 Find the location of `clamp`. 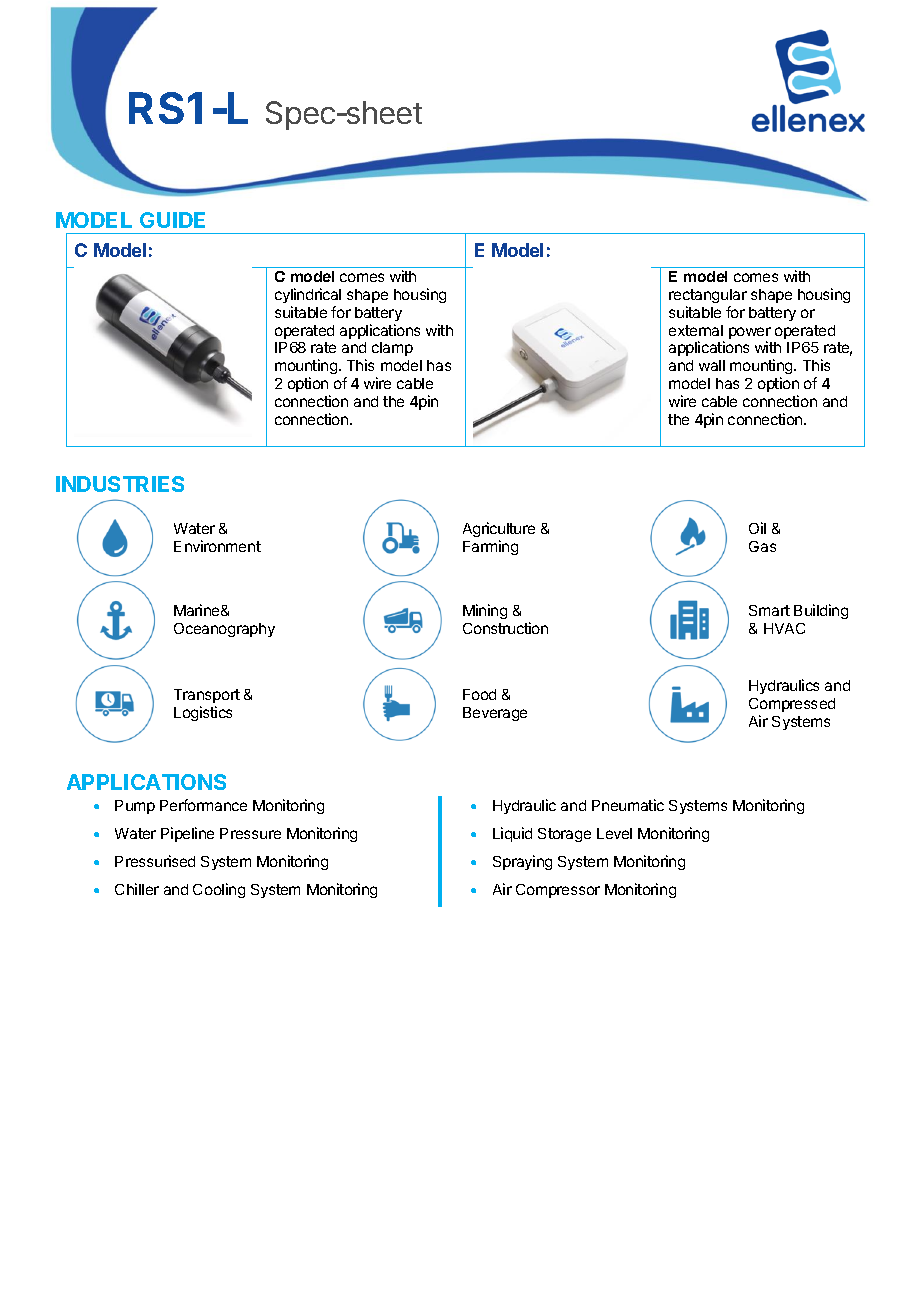

clamp is located at coordinates (392, 349).
